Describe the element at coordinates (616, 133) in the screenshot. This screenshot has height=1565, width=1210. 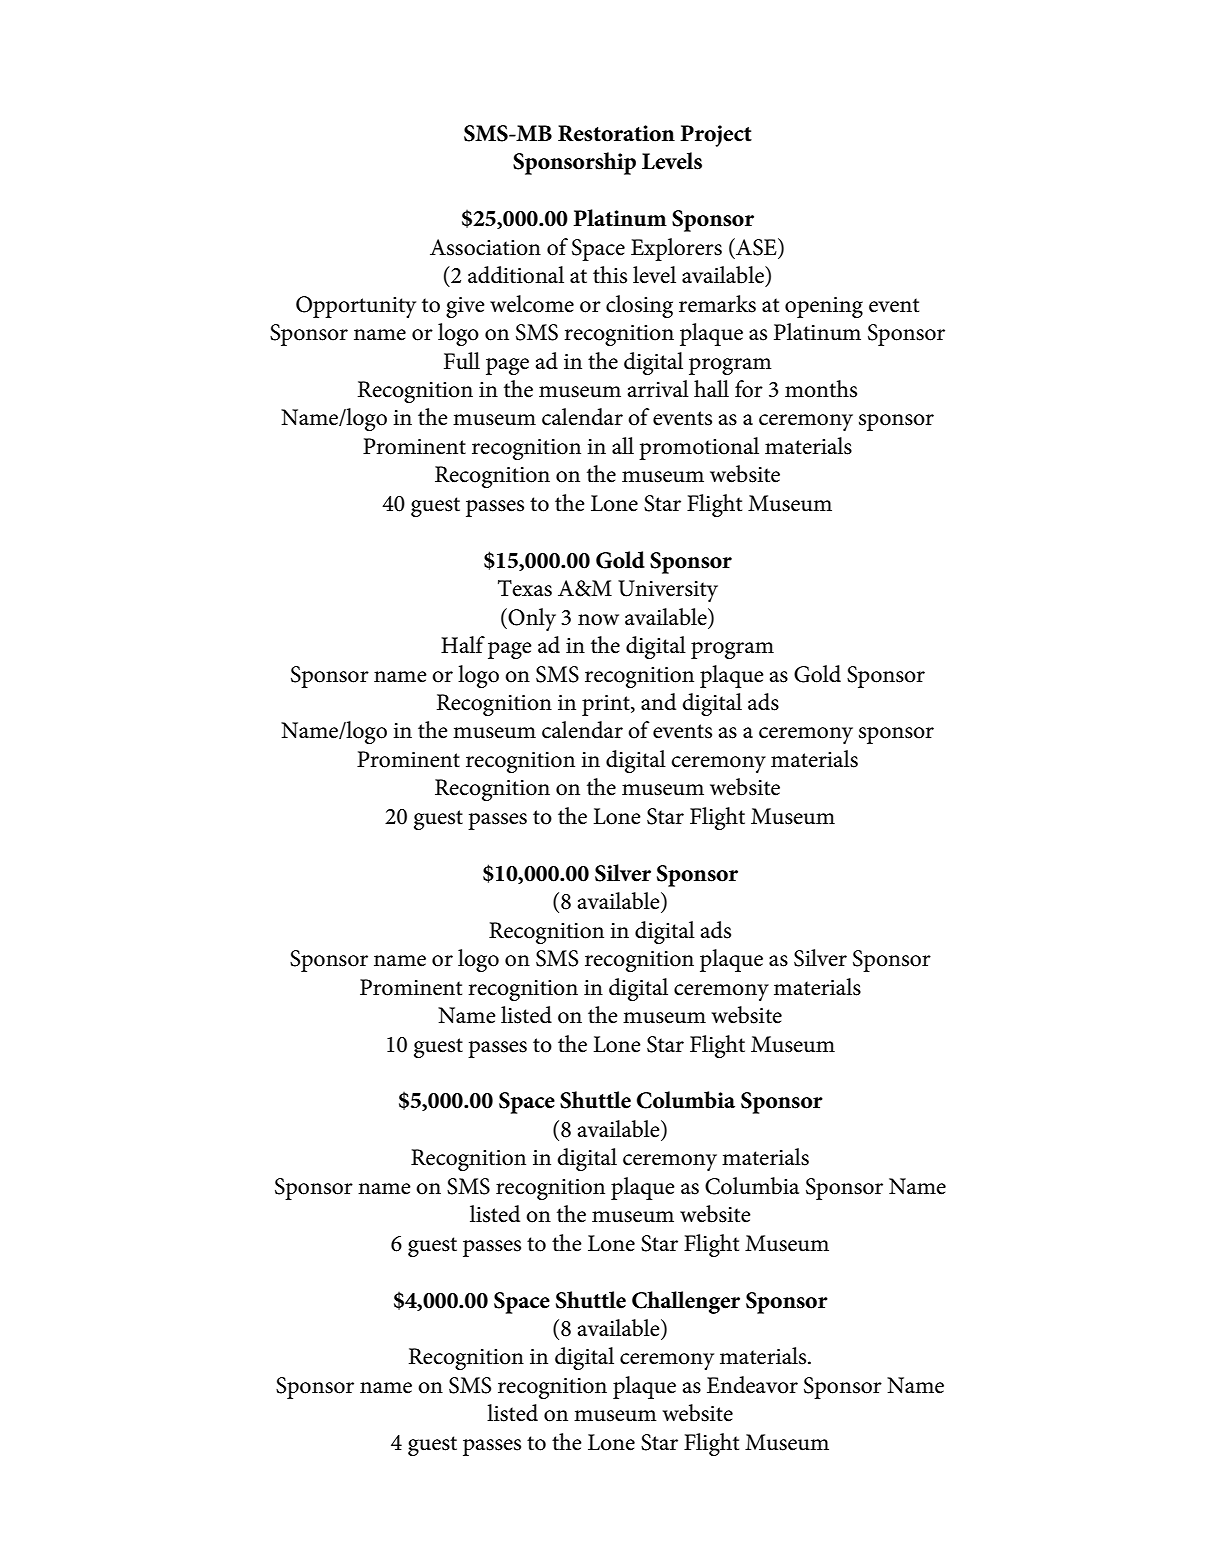
I see `Restoration` at that location.
